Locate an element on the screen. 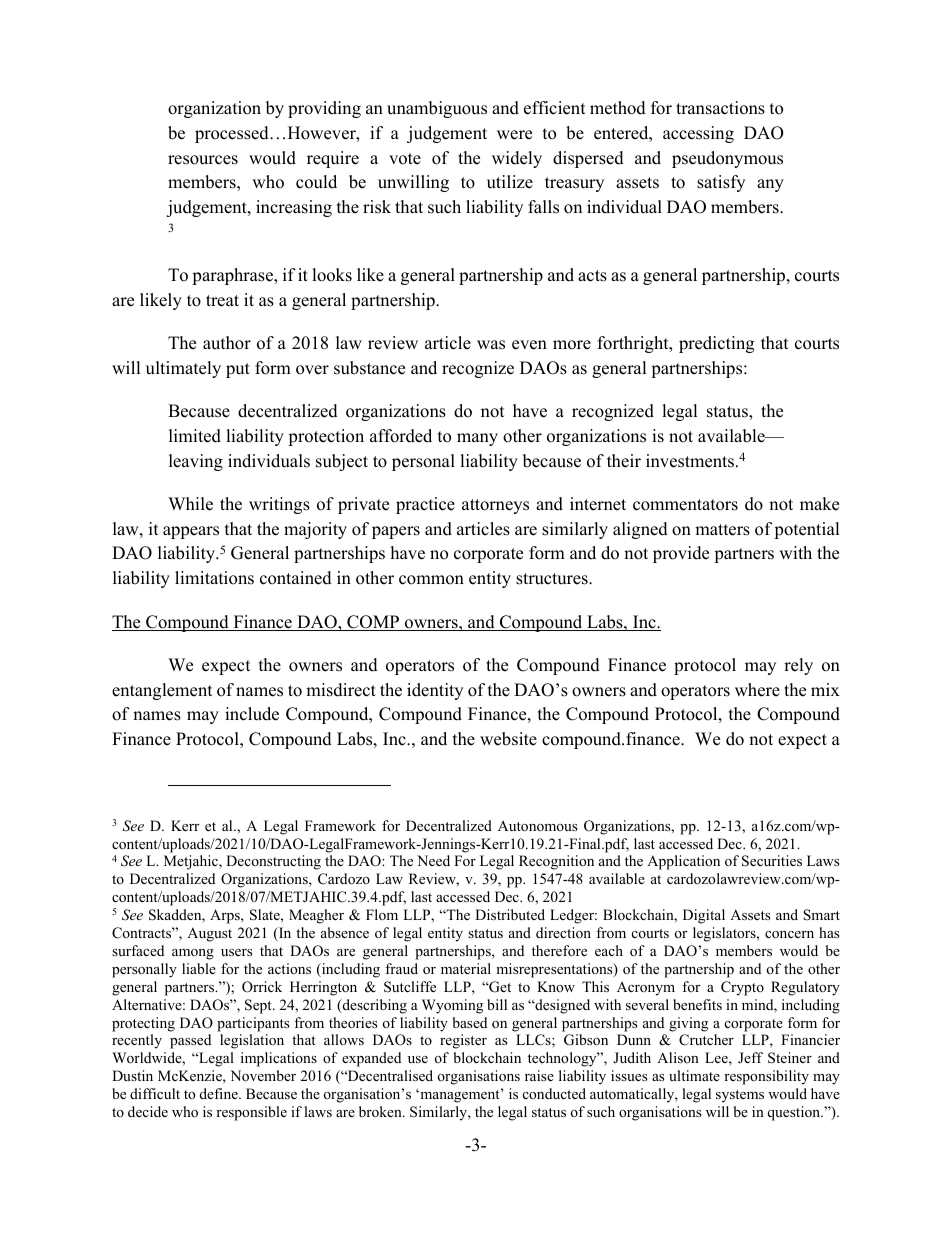  resources is located at coordinates (203, 160).
